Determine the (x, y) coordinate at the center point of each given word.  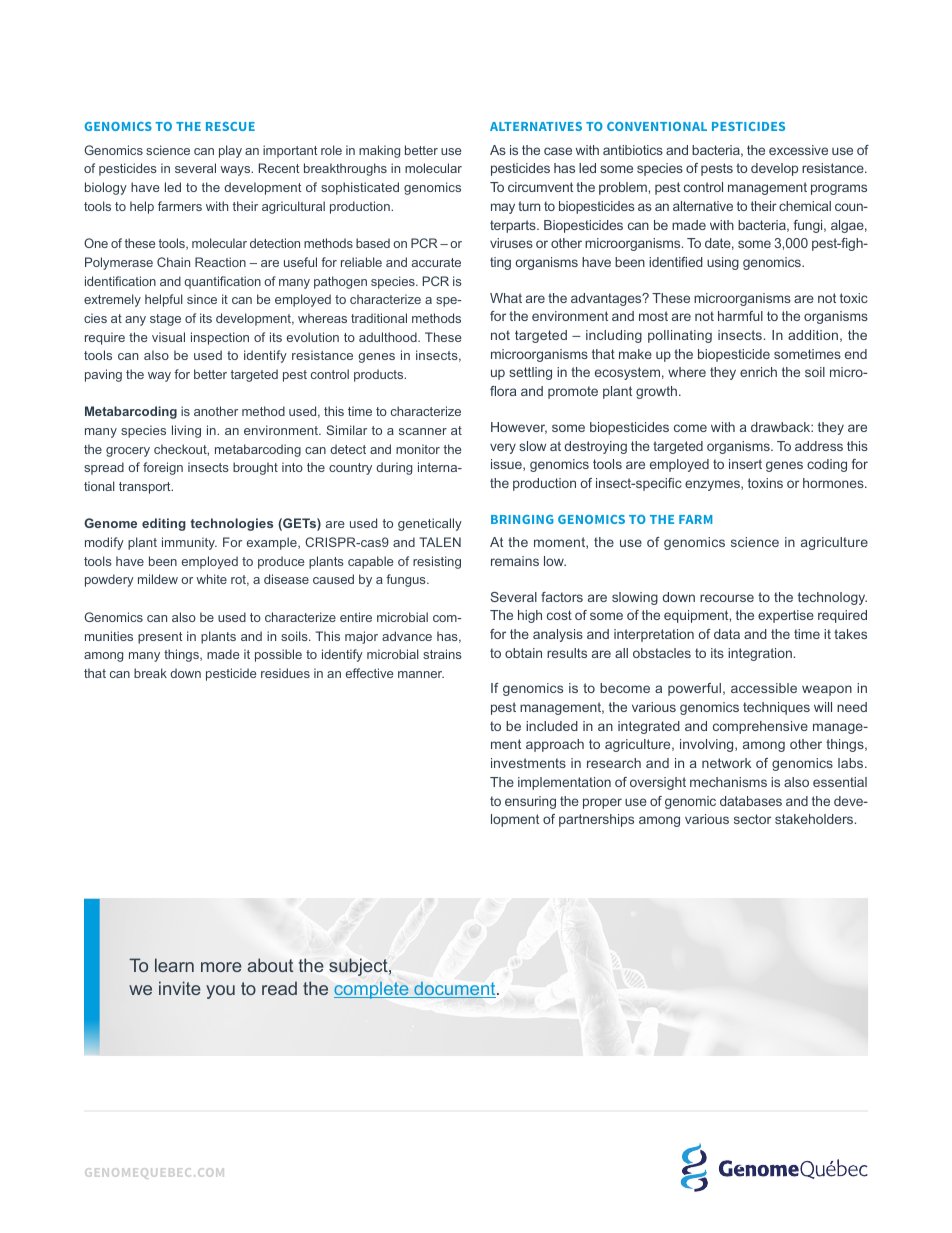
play (230, 151)
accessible (764, 688)
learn (174, 965)
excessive (798, 150)
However (519, 428)
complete (372, 990)
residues (285, 673)
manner (421, 674)
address (819, 446)
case (558, 151)
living (186, 431)
